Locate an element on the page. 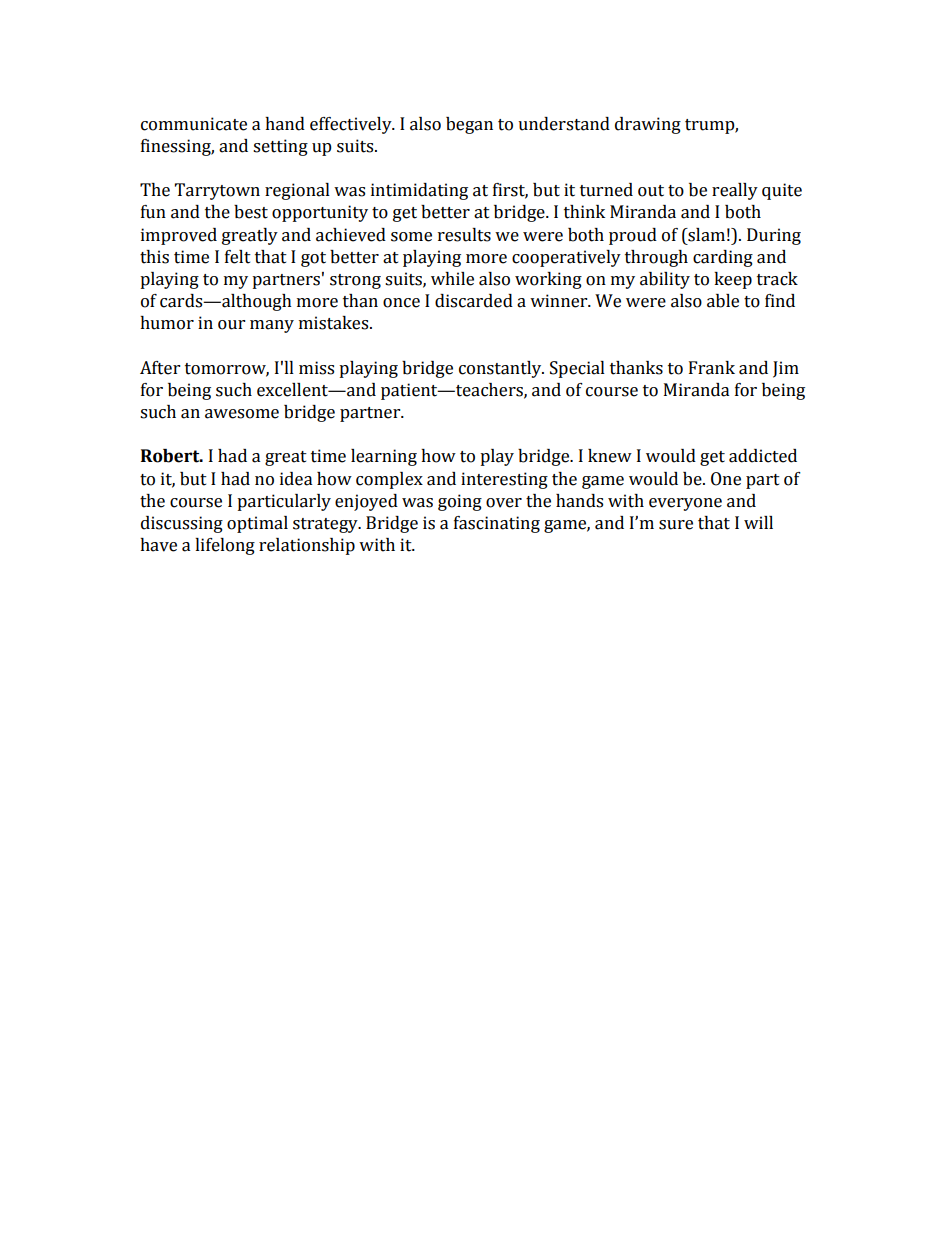  idea is located at coordinates (296, 479).
